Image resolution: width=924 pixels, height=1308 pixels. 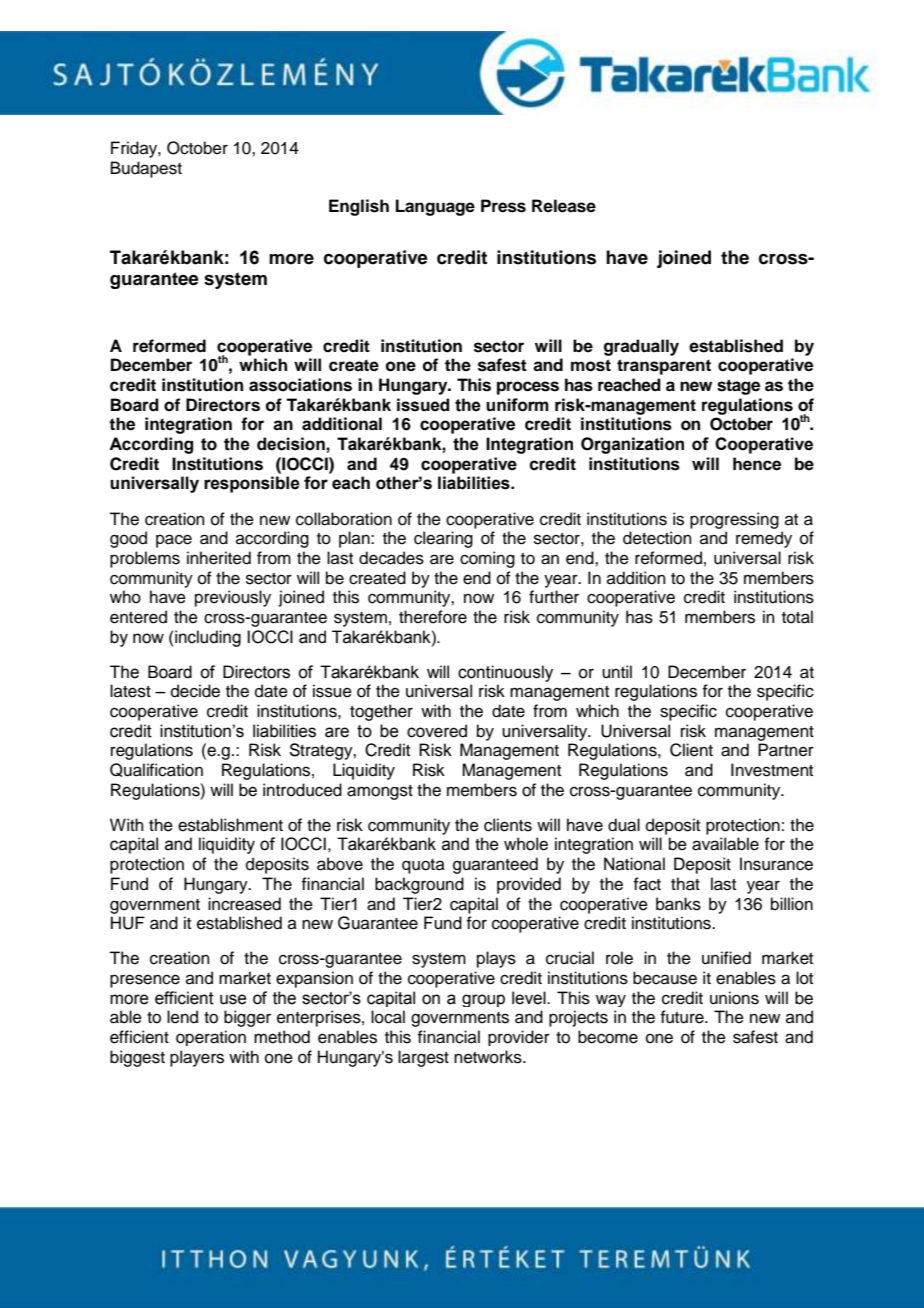 What do you see at coordinates (233, 598) in the document?
I see `previously` at bounding box center [233, 598].
